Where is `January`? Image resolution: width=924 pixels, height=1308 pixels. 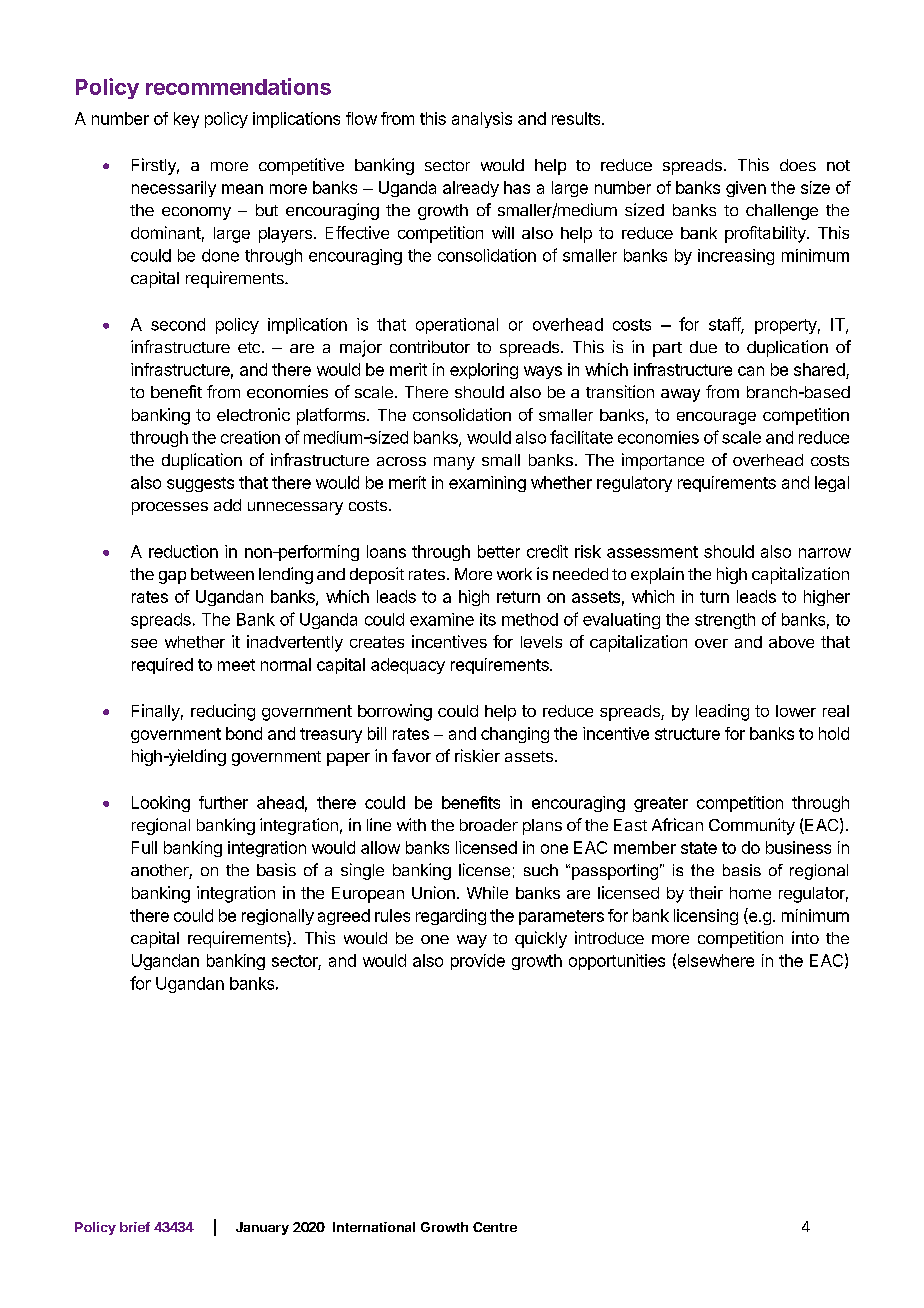
January is located at coordinates (262, 1228).
